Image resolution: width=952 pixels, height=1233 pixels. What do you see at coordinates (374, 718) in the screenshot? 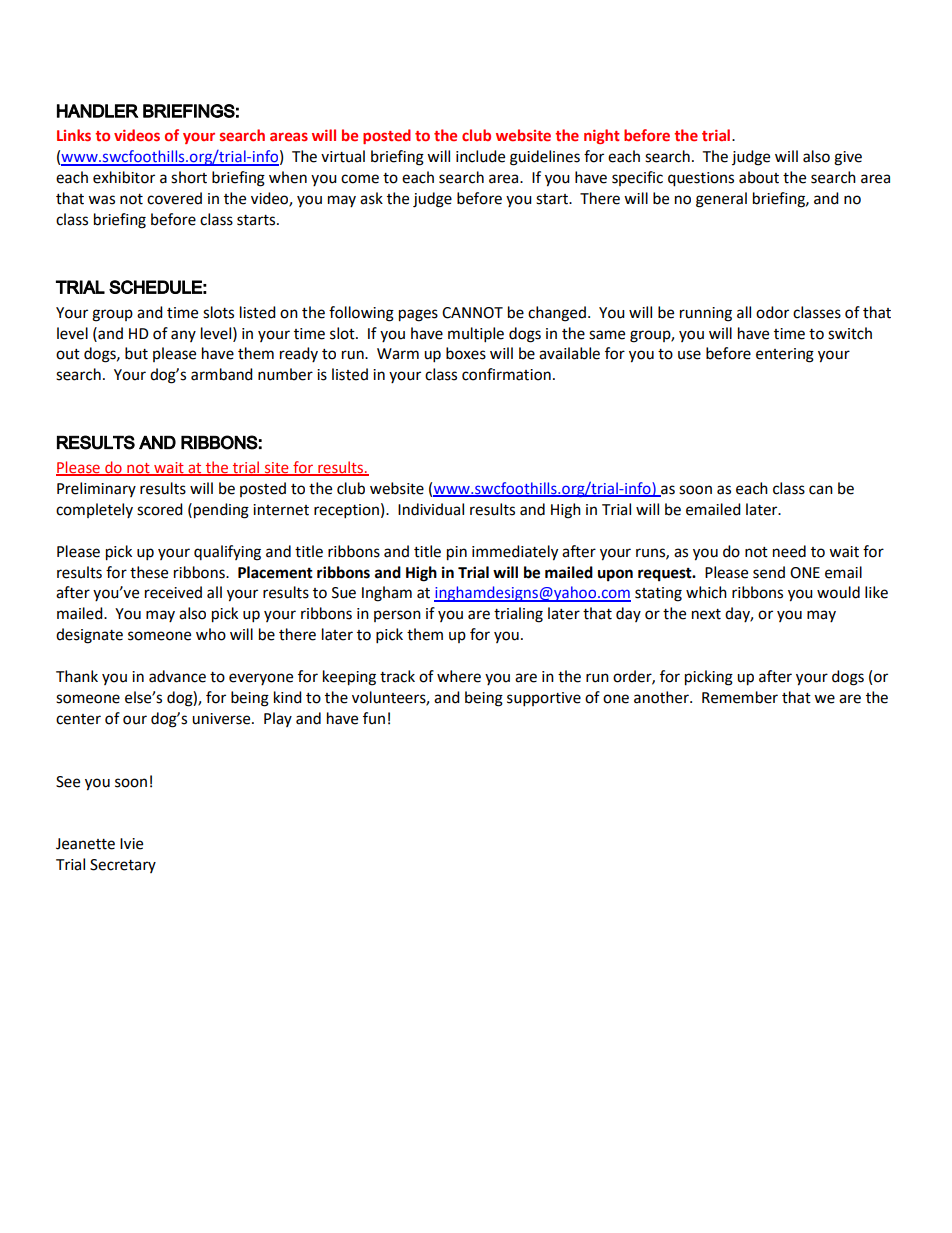
I see `fun` at bounding box center [374, 718].
